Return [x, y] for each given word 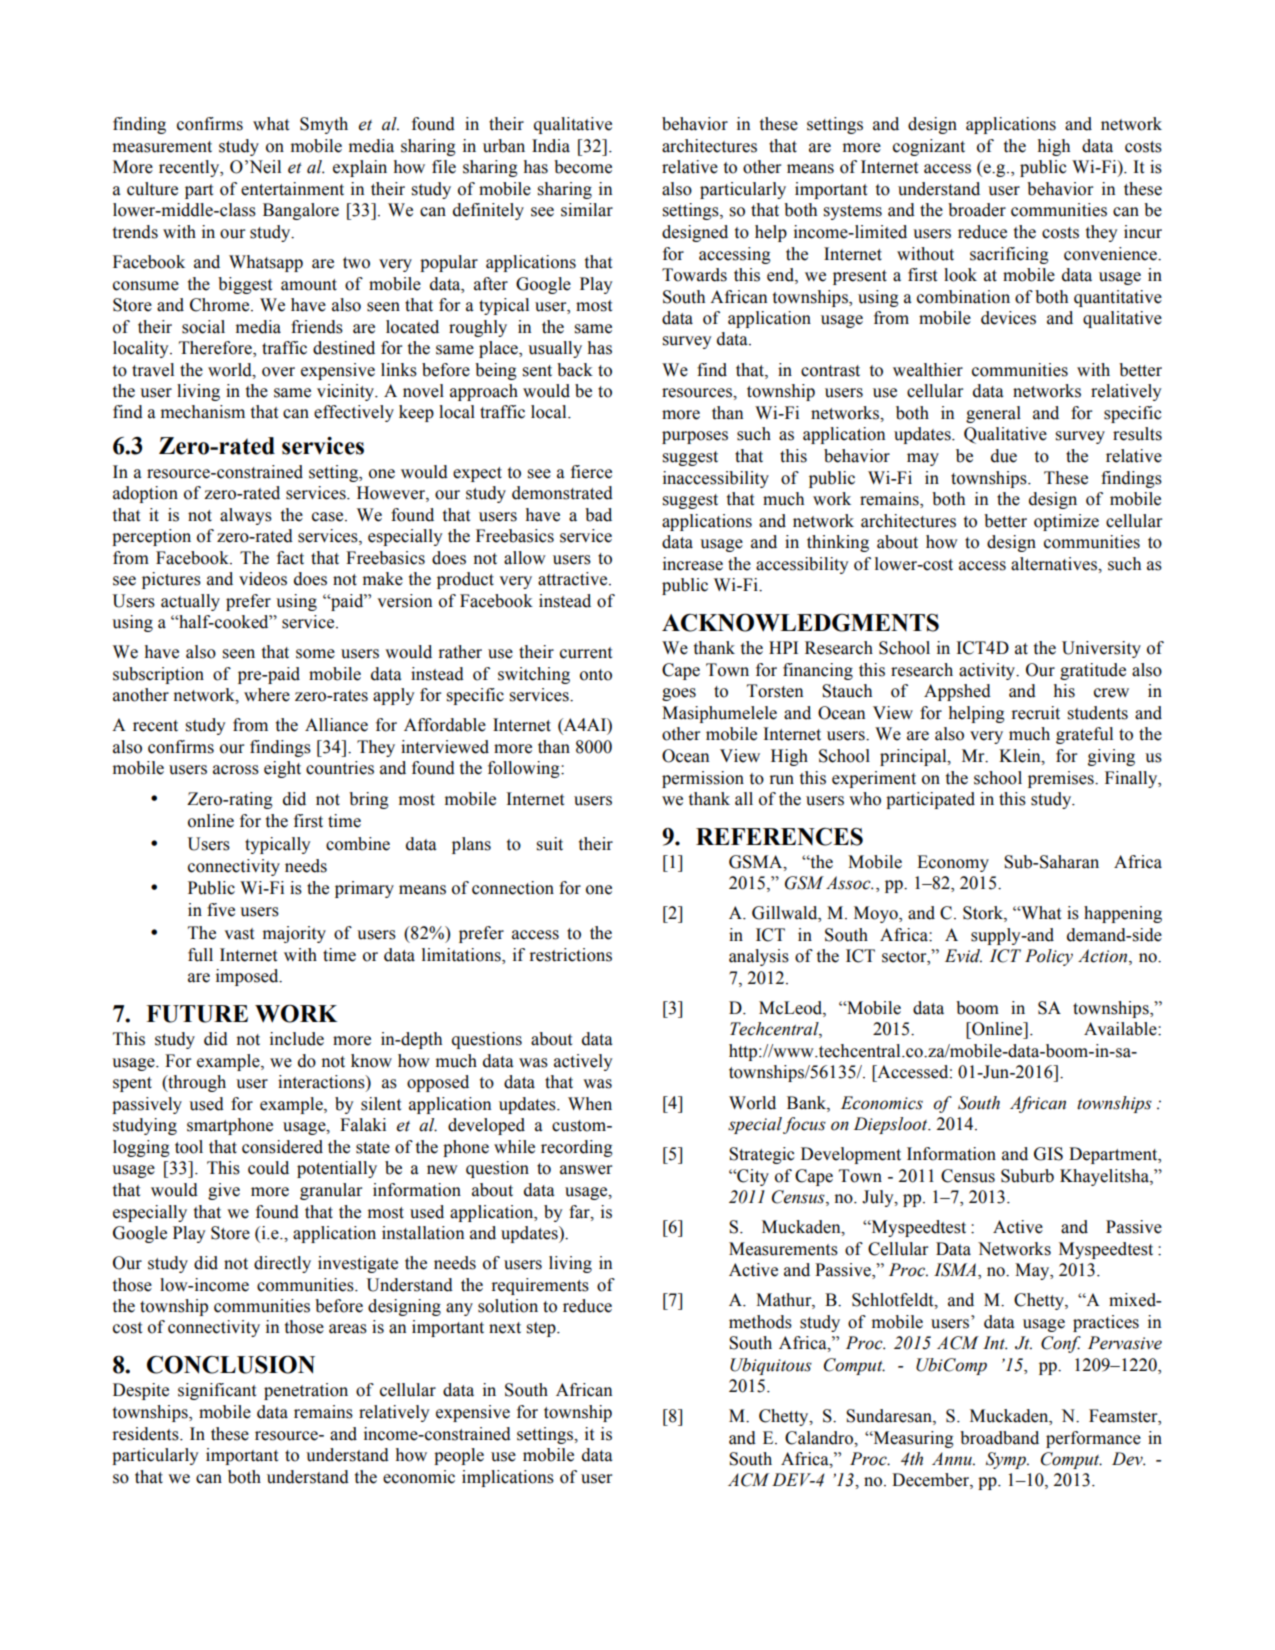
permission [703, 779]
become [583, 167]
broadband [999, 1438]
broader [977, 210]
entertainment [292, 189]
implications [508, 1478]
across [236, 770]
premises [1062, 779]
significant [217, 1391]
